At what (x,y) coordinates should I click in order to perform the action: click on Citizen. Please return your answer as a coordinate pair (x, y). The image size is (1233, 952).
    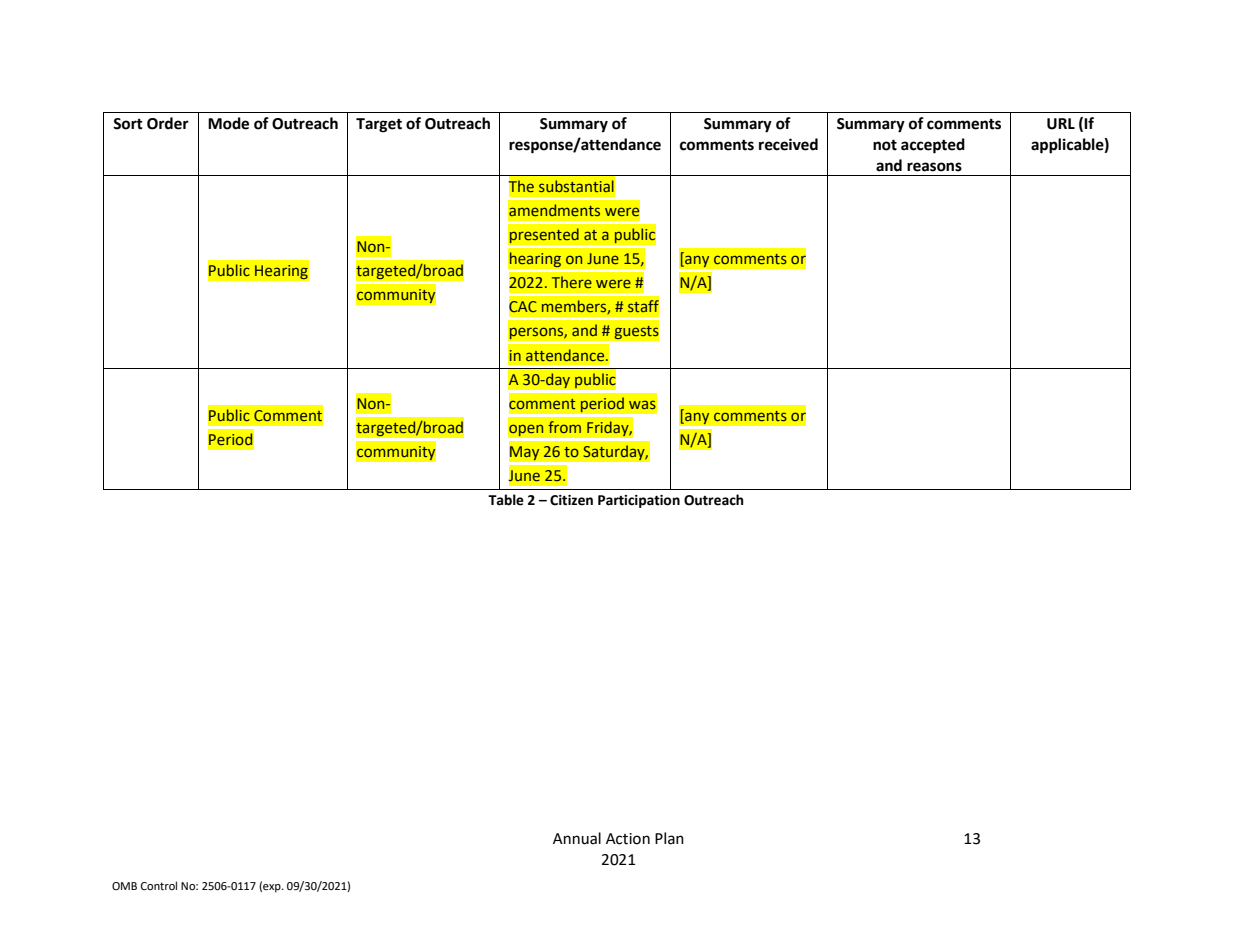
    Looking at the image, I should click on (571, 500).
